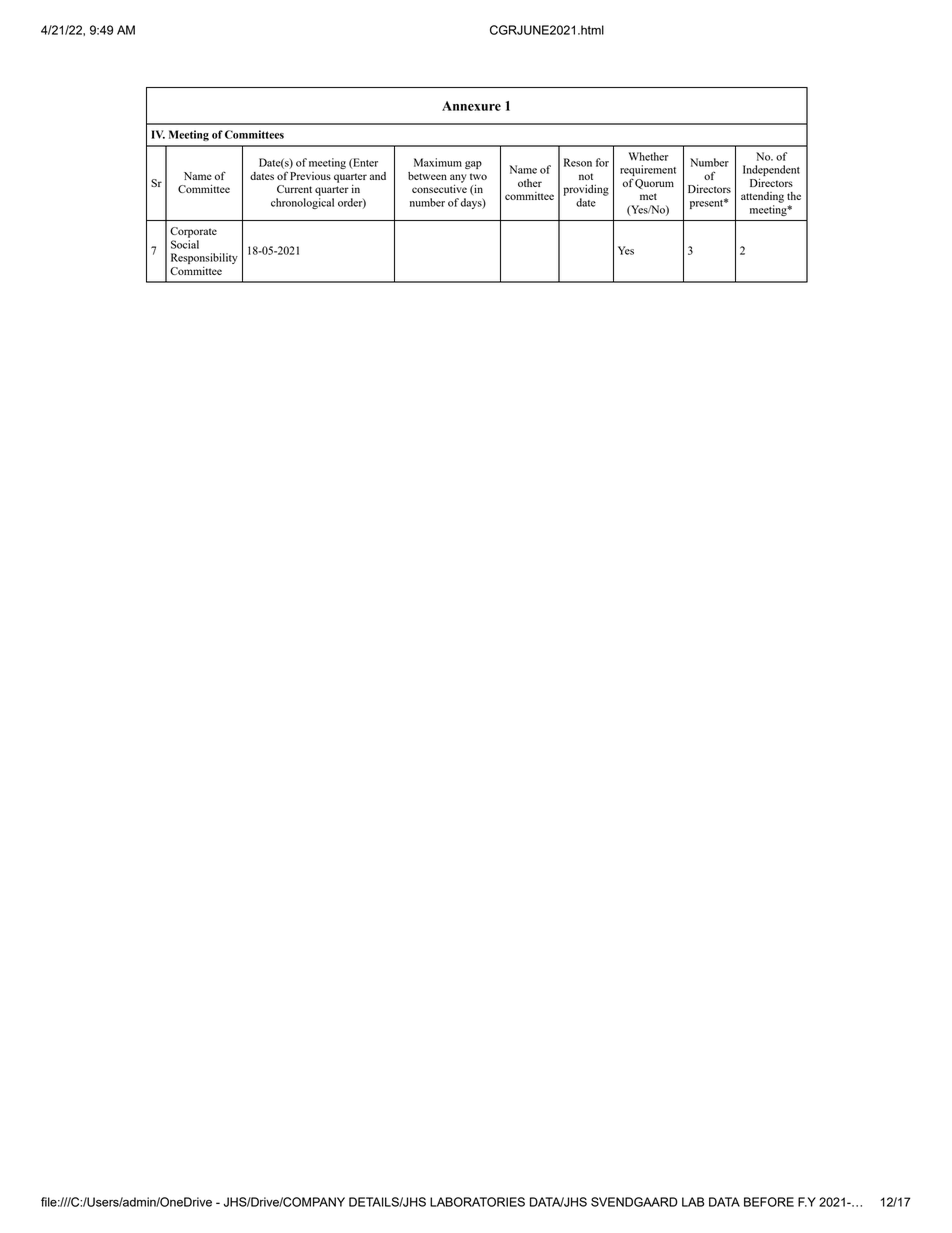 The height and width of the page is (1233, 952). What do you see at coordinates (654, 184) in the page?
I see `Quorum` at bounding box center [654, 184].
